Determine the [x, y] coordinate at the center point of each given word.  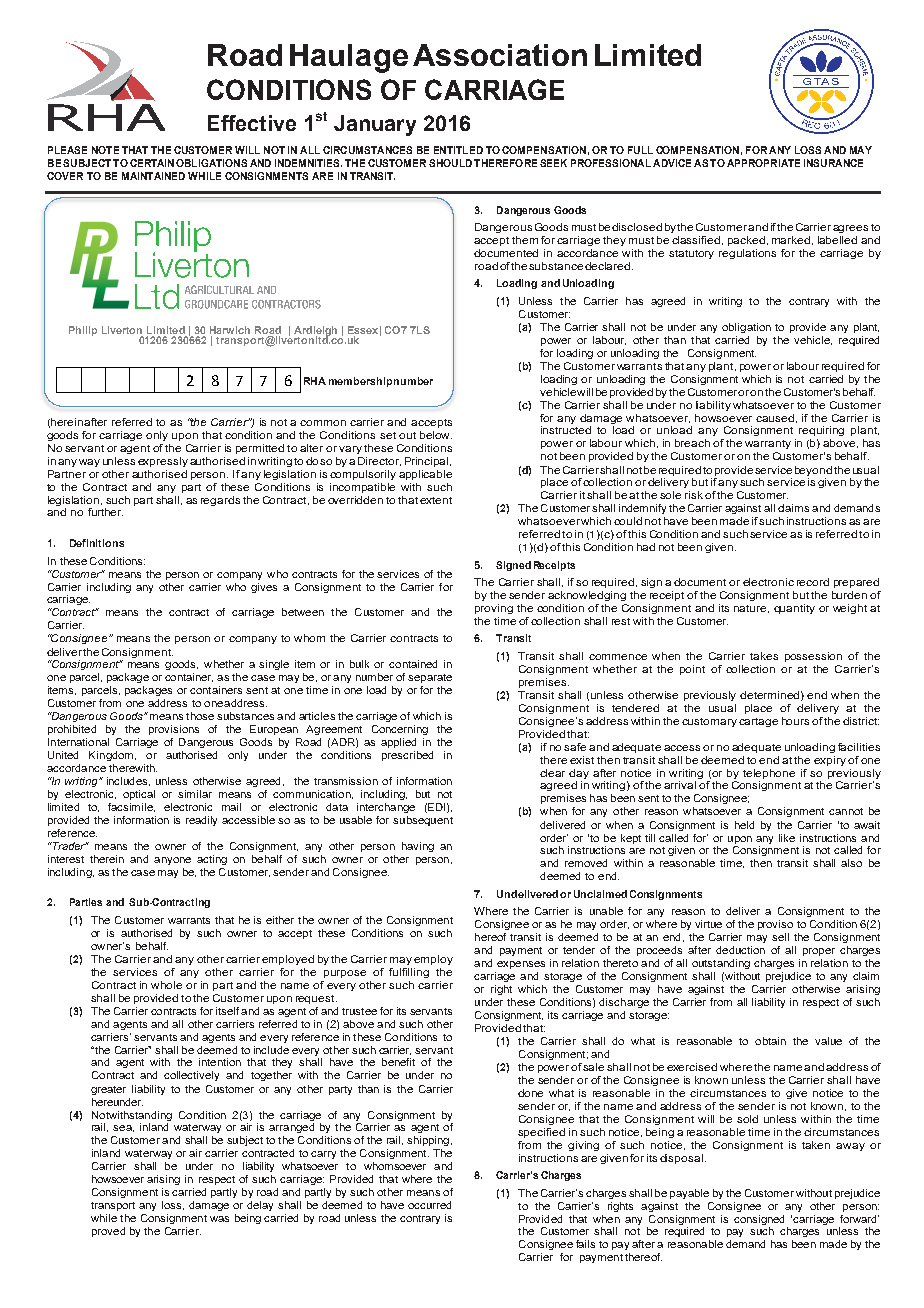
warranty [768, 444]
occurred [429, 1205]
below [436, 435]
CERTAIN [152, 163]
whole [166, 985]
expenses [521, 965]
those [200, 716]
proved [108, 1232]
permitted [260, 449]
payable [689, 1194]
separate [430, 678]
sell [780, 937]
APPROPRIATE [763, 163]
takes [764, 656]
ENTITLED [458, 150]
